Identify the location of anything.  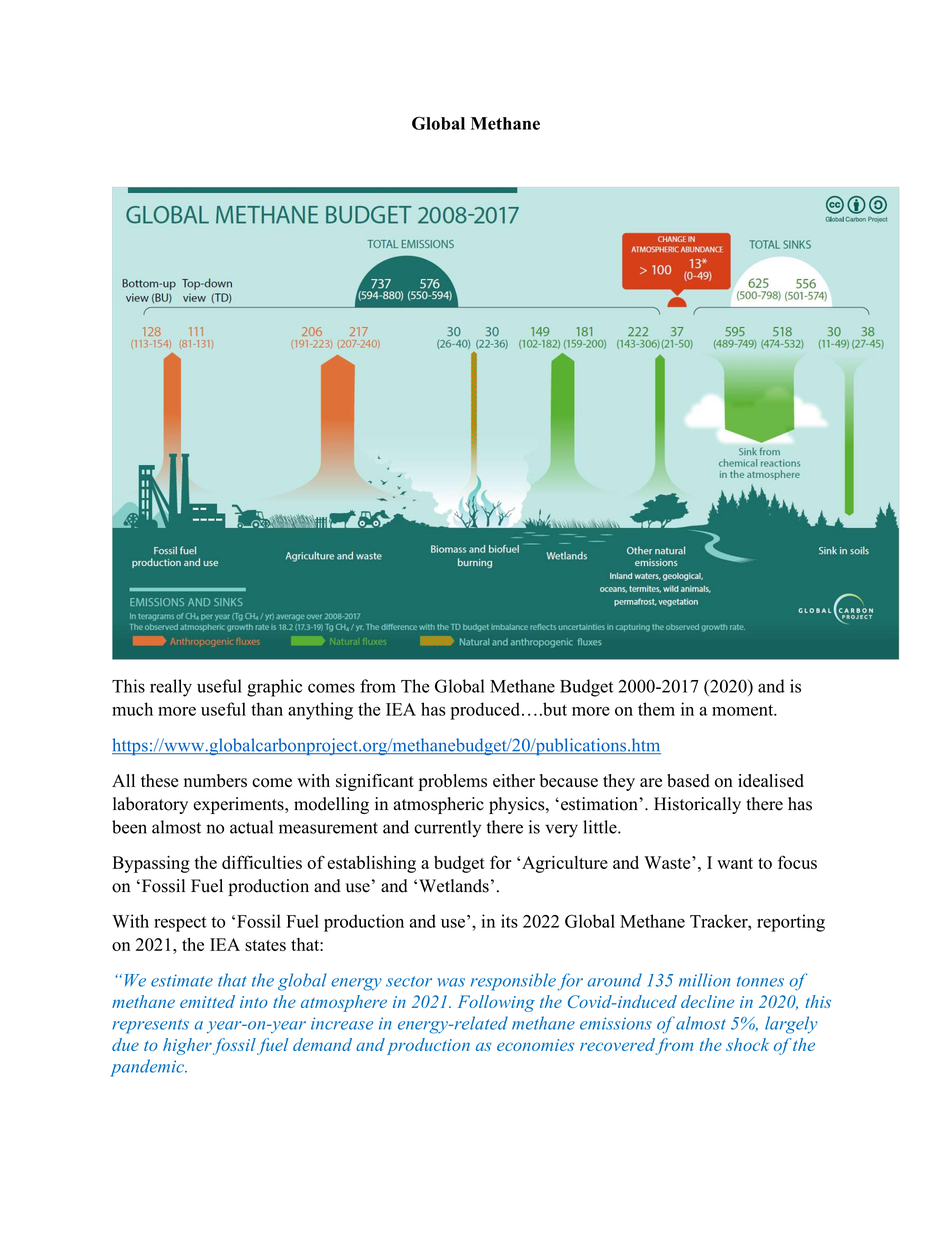
(320, 711).
